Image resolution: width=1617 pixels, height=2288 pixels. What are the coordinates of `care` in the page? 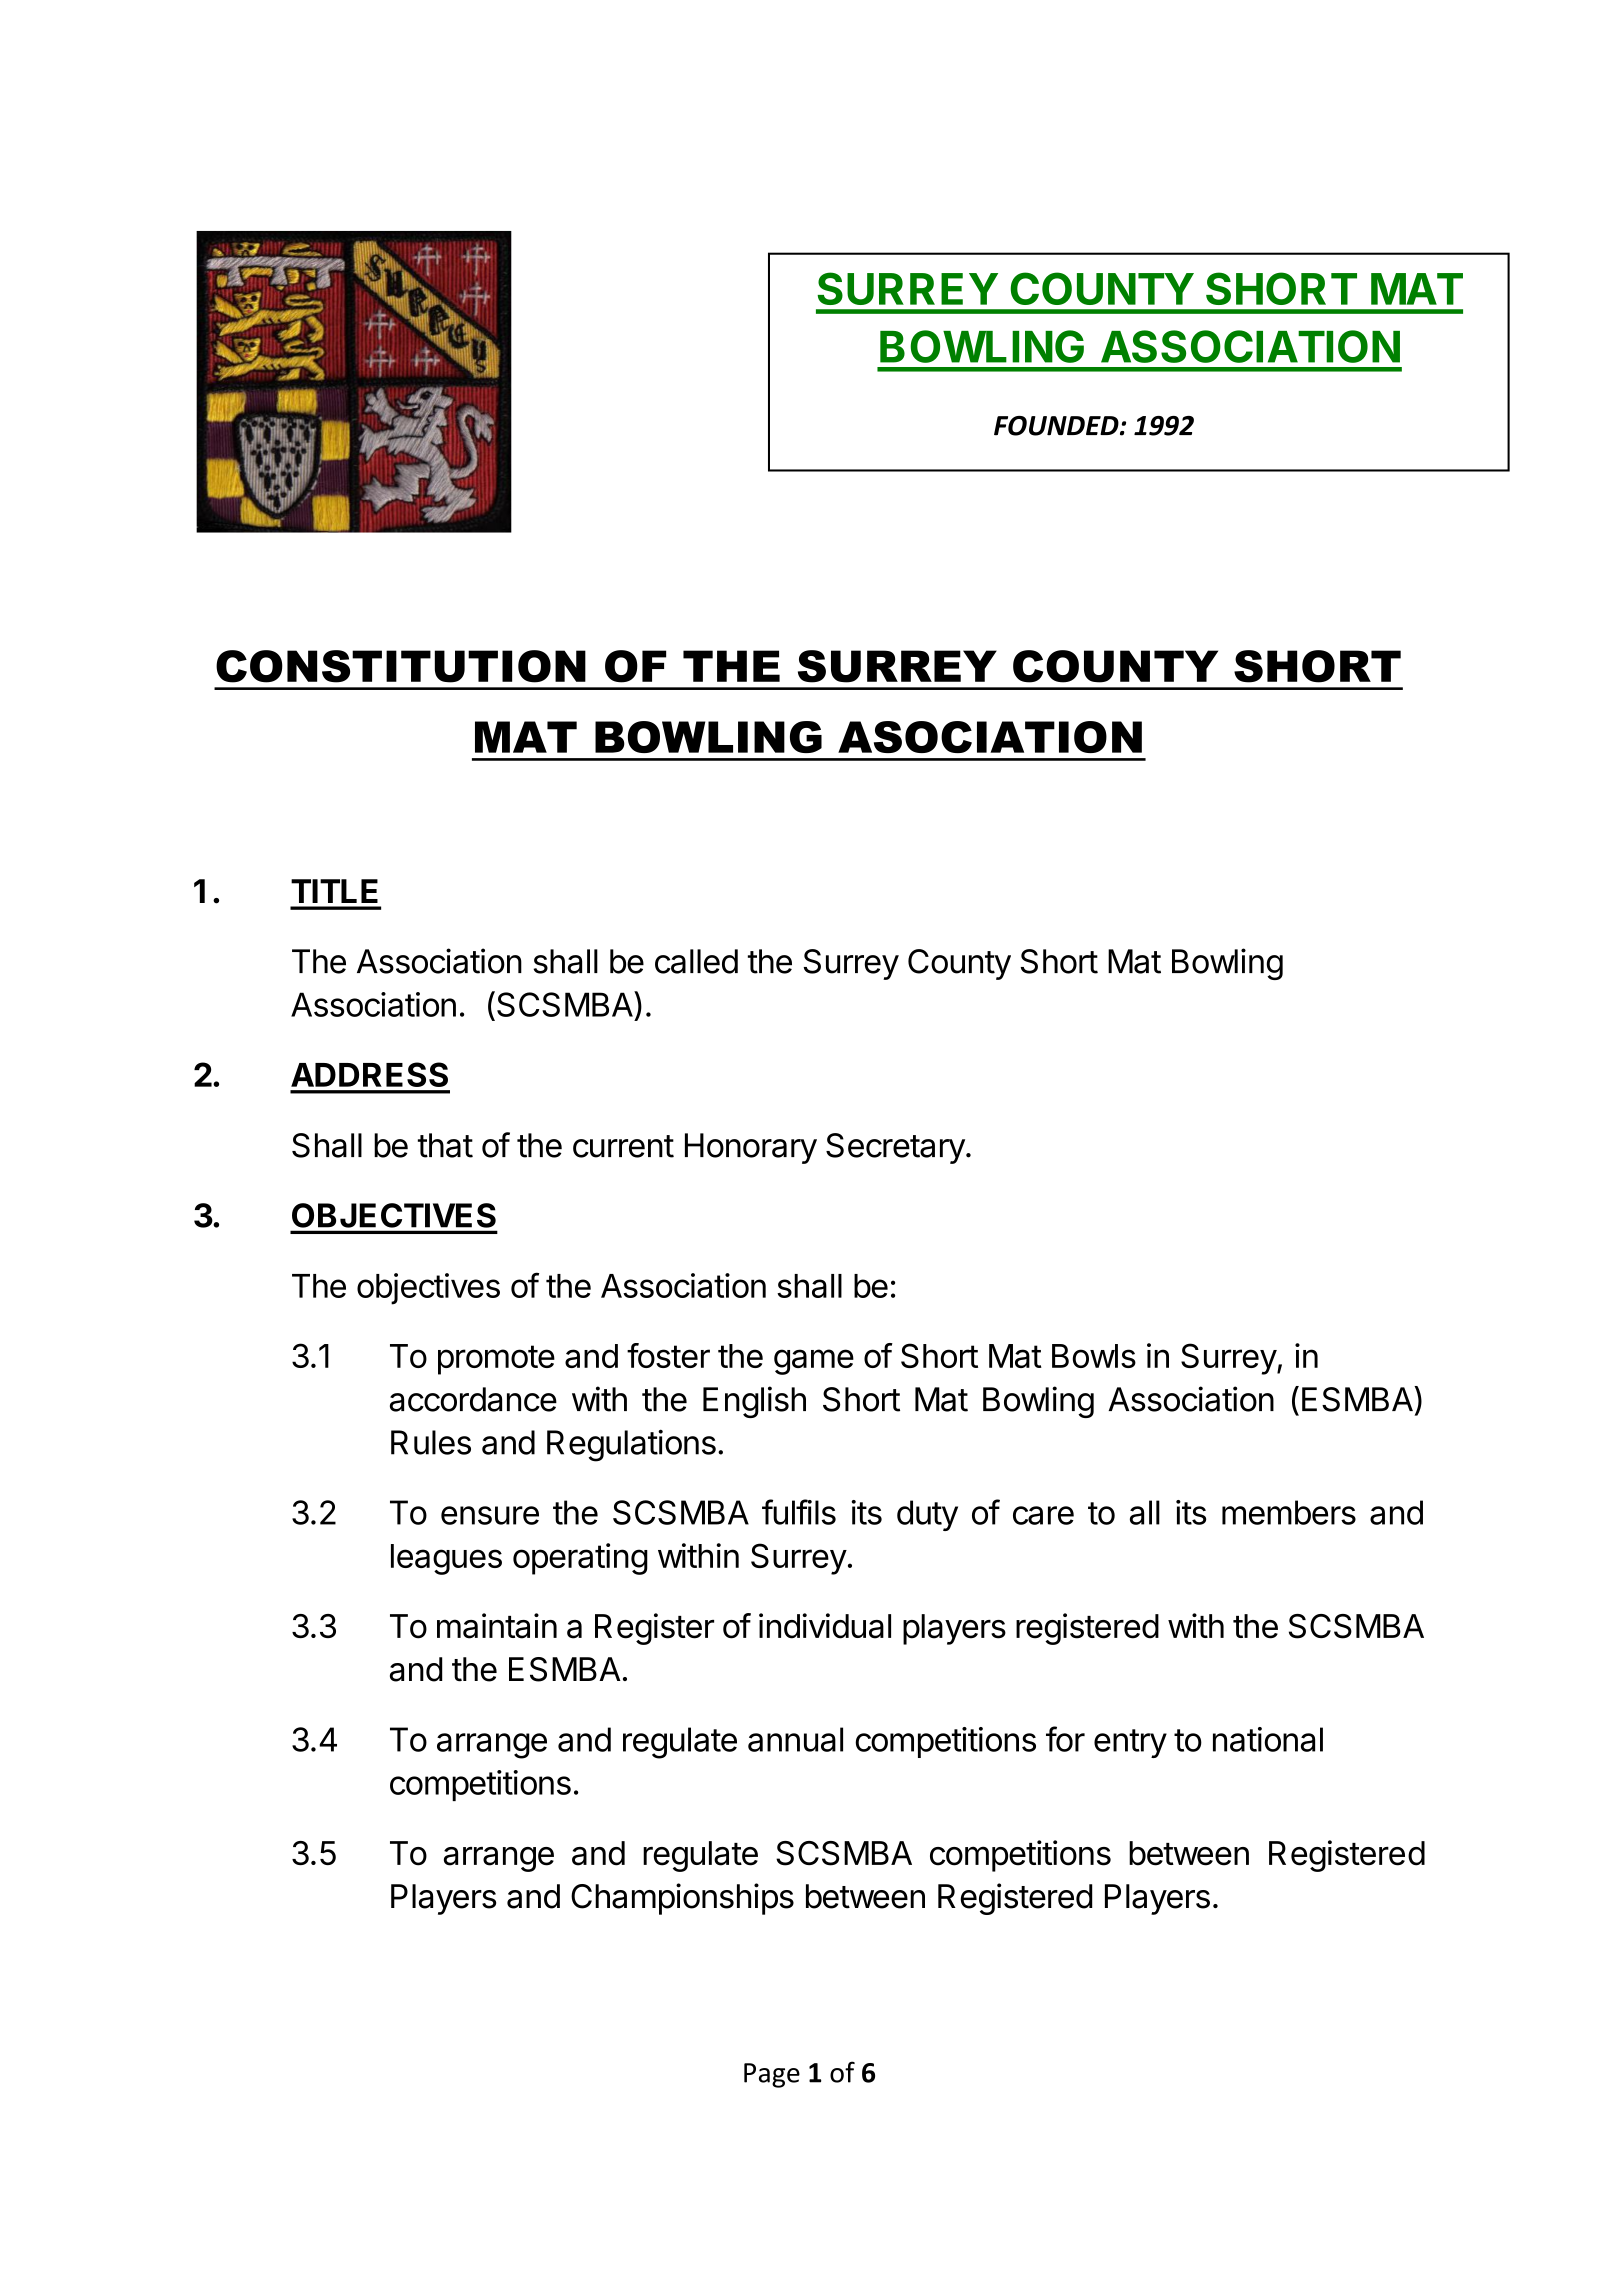 It's located at (1043, 1515).
